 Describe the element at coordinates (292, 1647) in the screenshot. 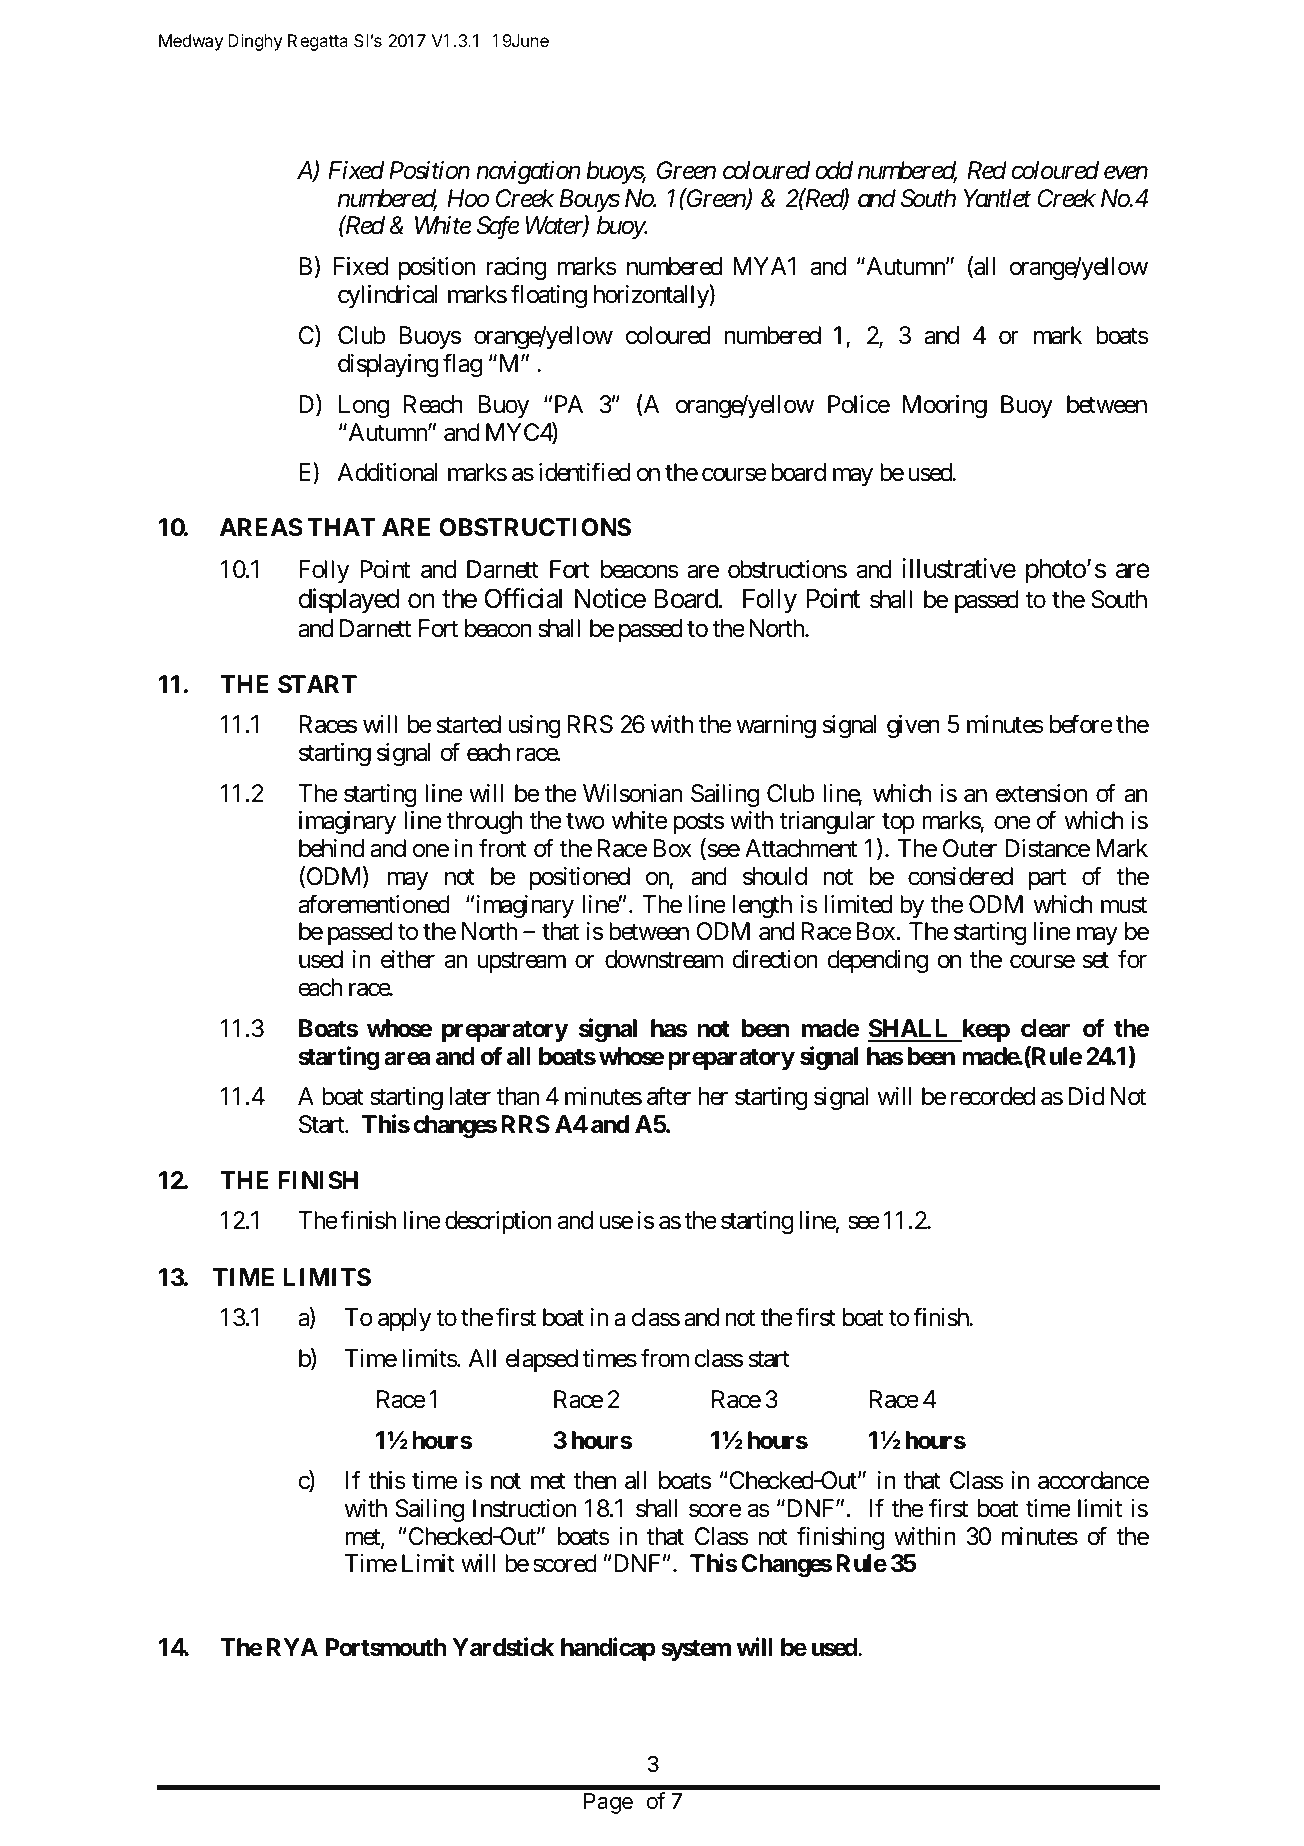

I see `RYA` at that location.
